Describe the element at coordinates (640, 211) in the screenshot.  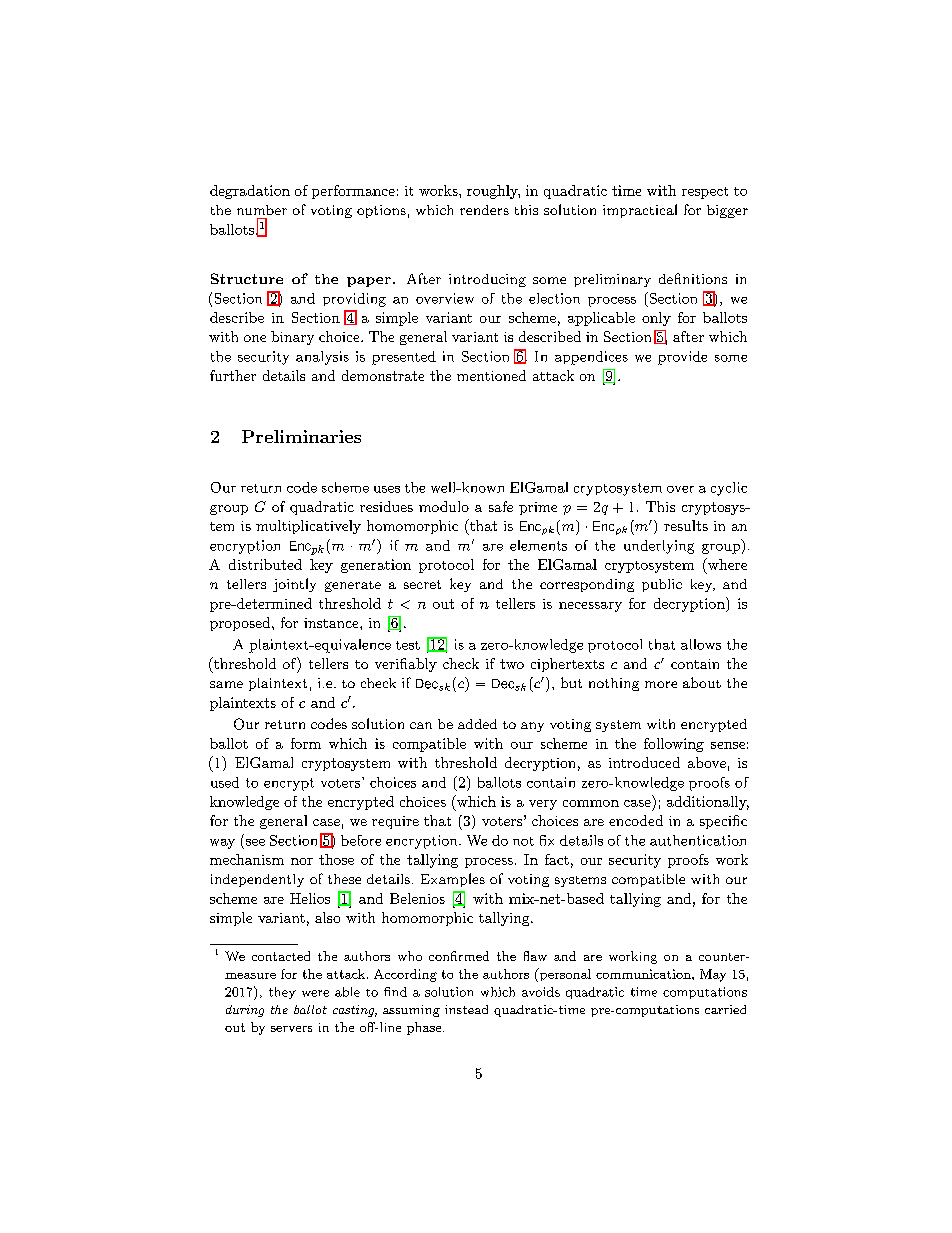
I see `impractical` at that location.
